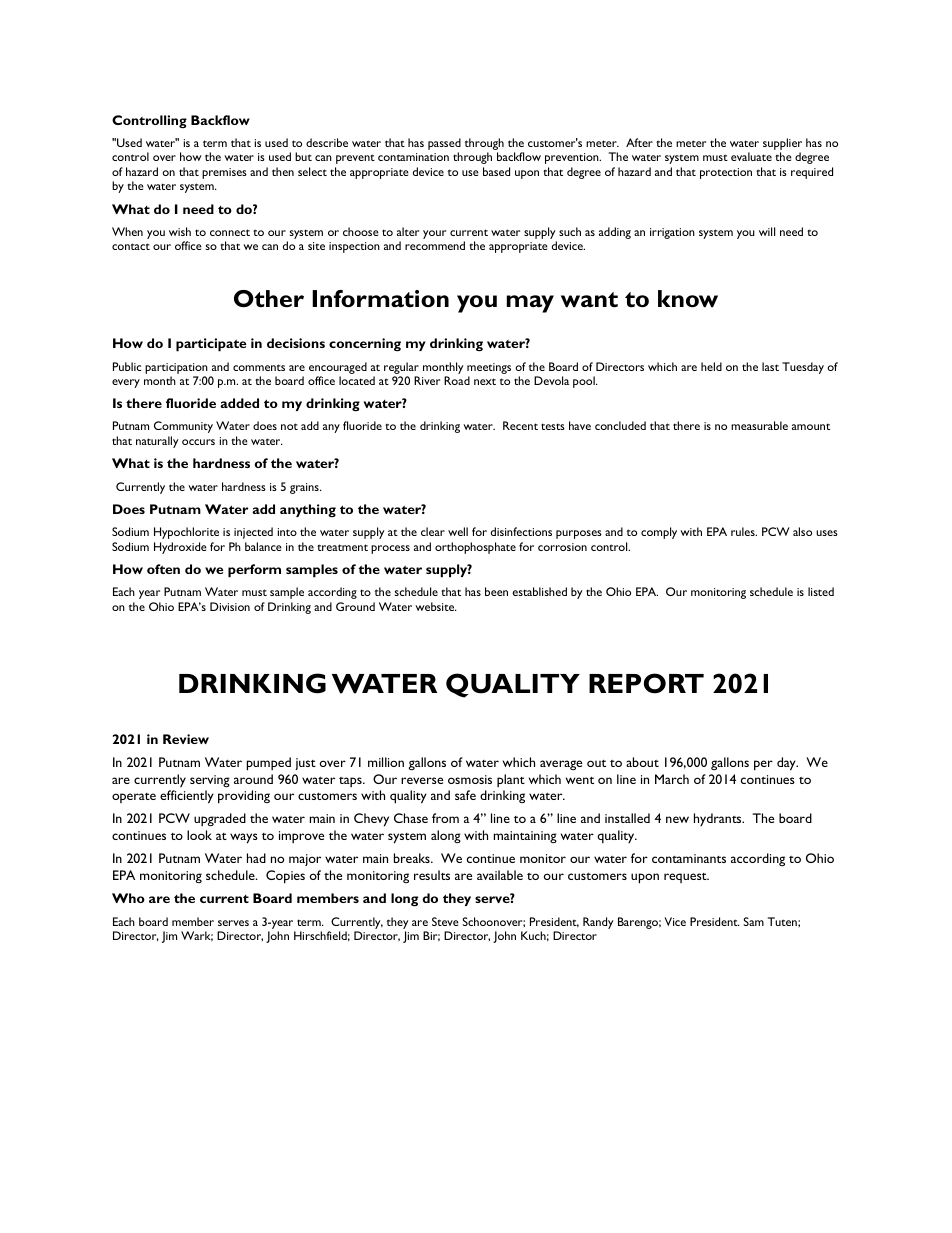 This image has height=1233, width=952. What do you see at coordinates (520, 425) in the image?
I see `Recent` at bounding box center [520, 425].
